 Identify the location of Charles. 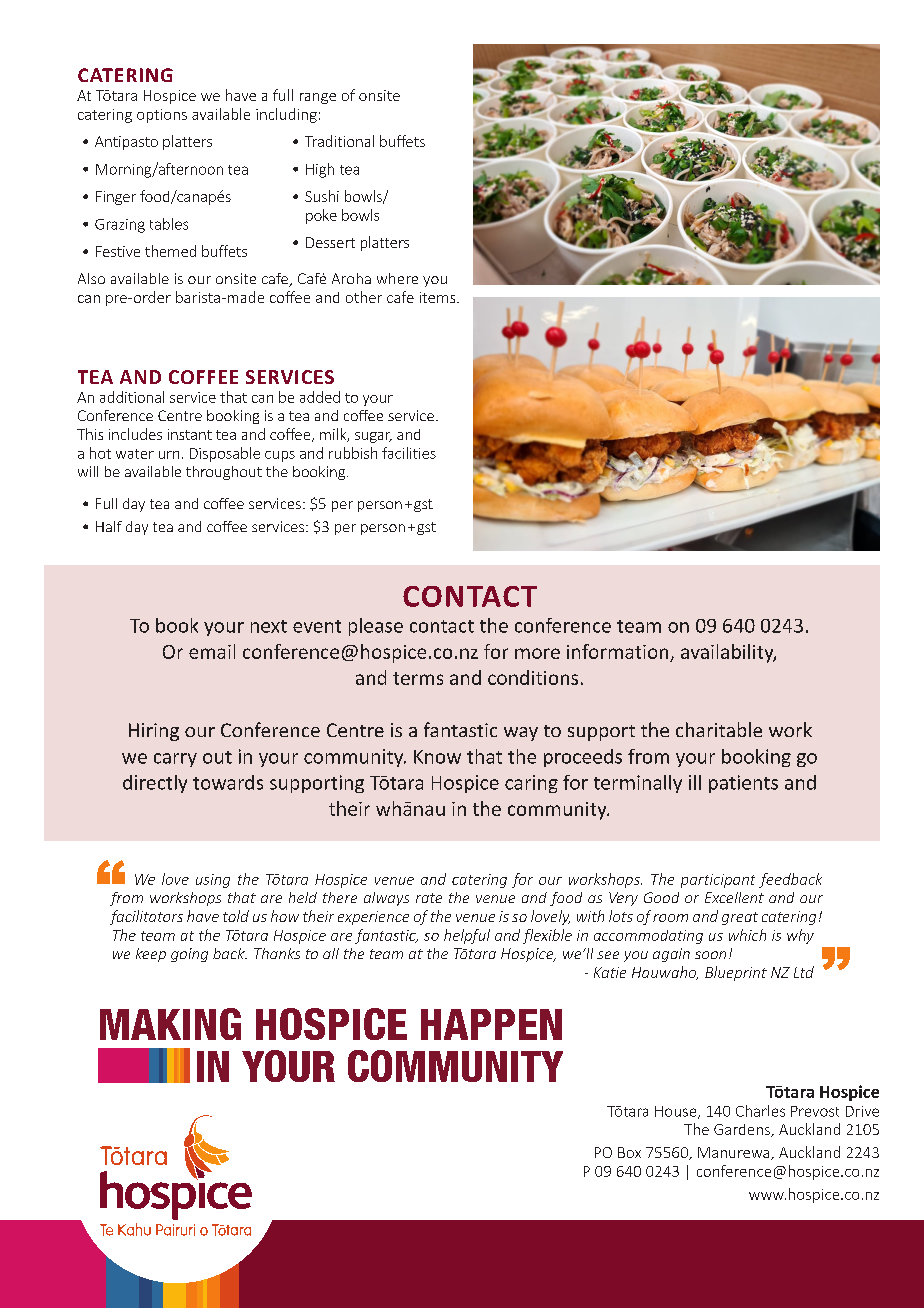
(760, 1111).
